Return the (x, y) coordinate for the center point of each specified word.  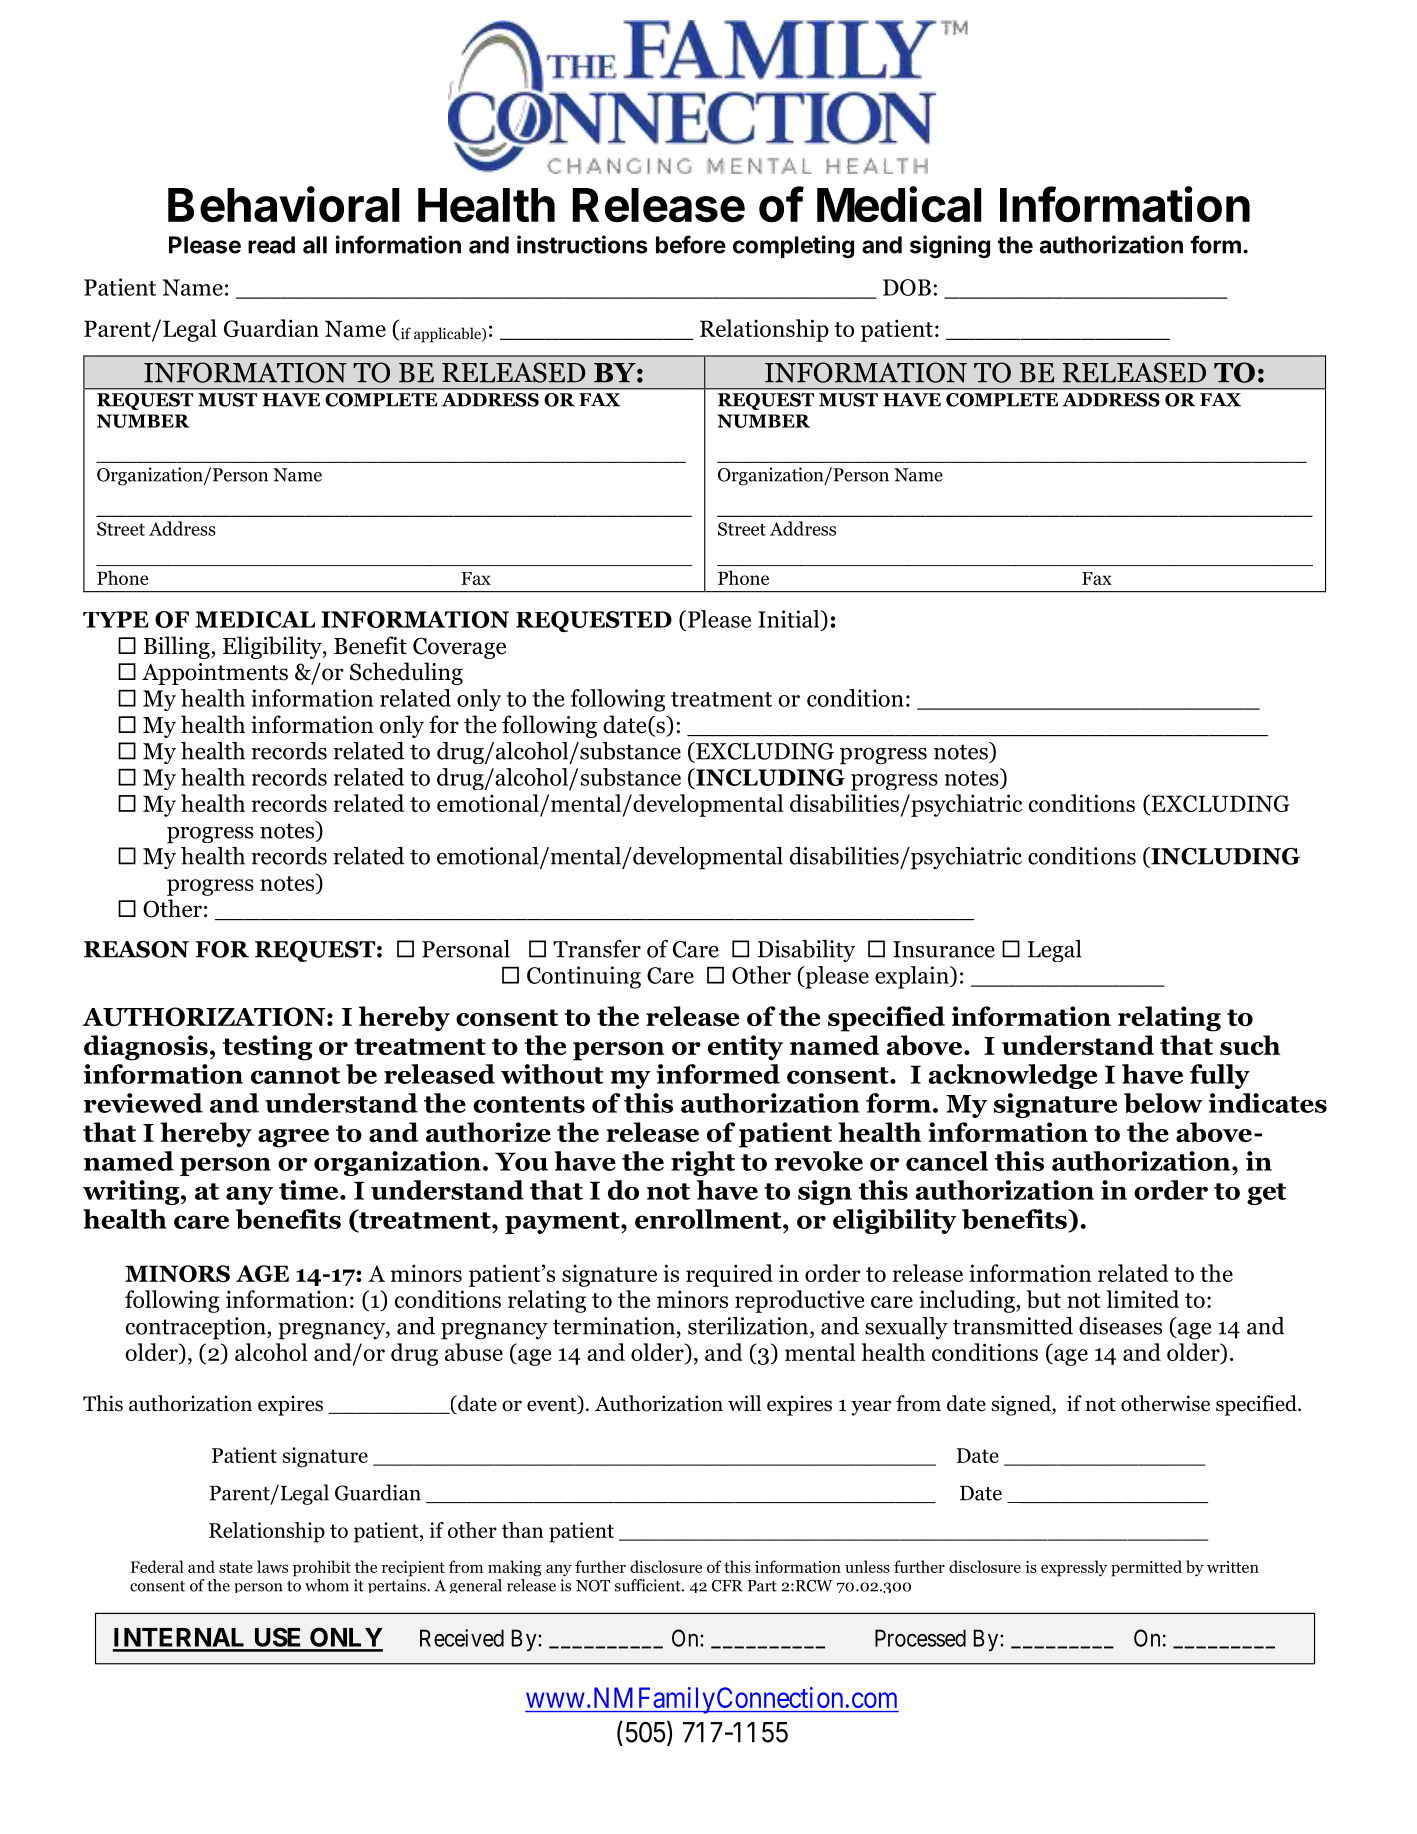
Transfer (597, 949)
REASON (136, 949)
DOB (907, 287)
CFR (727, 1586)
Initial (790, 619)
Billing (178, 647)
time (310, 1190)
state (235, 1567)
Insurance (944, 949)
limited (1142, 1299)
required (729, 1275)
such (1250, 1045)
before (691, 244)
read (271, 245)
